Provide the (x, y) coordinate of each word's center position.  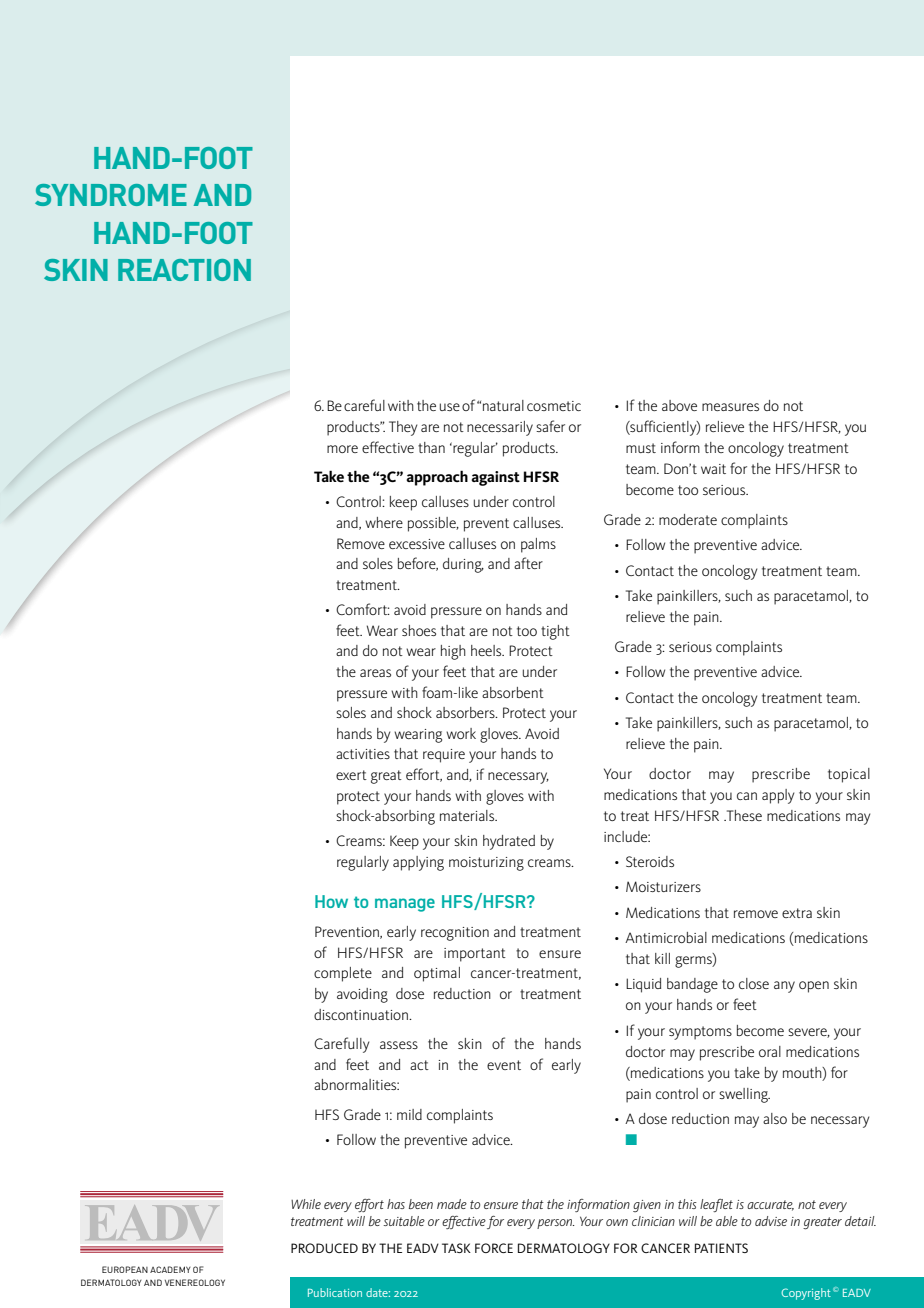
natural (503, 405)
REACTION (184, 270)
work (461, 733)
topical (849, 775)
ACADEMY (170, 1269)
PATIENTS (721, 1248)
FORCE (494, 1248)
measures (730, 407)
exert (351, 775)
